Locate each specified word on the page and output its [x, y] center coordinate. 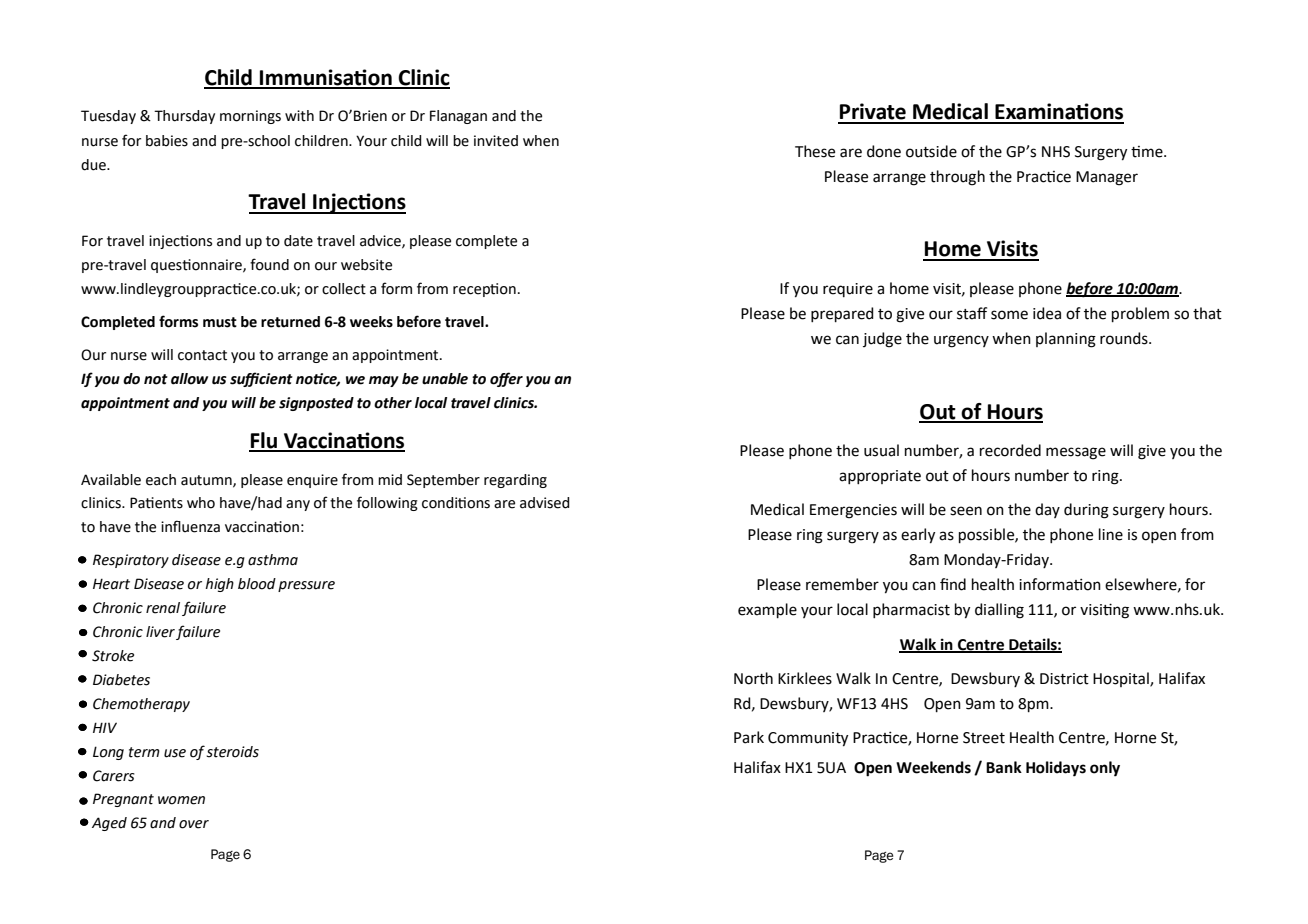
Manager [1107, 178]
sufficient [261, 379]
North [753, 678]
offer [506, 379]
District [1064, 679]
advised [545, 503]
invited [496, 141]
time [1148, 152]
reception [484, 290]
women [181, 800]
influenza [190, 526]
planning [1066, 340]
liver [160, 632]
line [1111, 534]
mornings [250, 117]
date [298, 241]
